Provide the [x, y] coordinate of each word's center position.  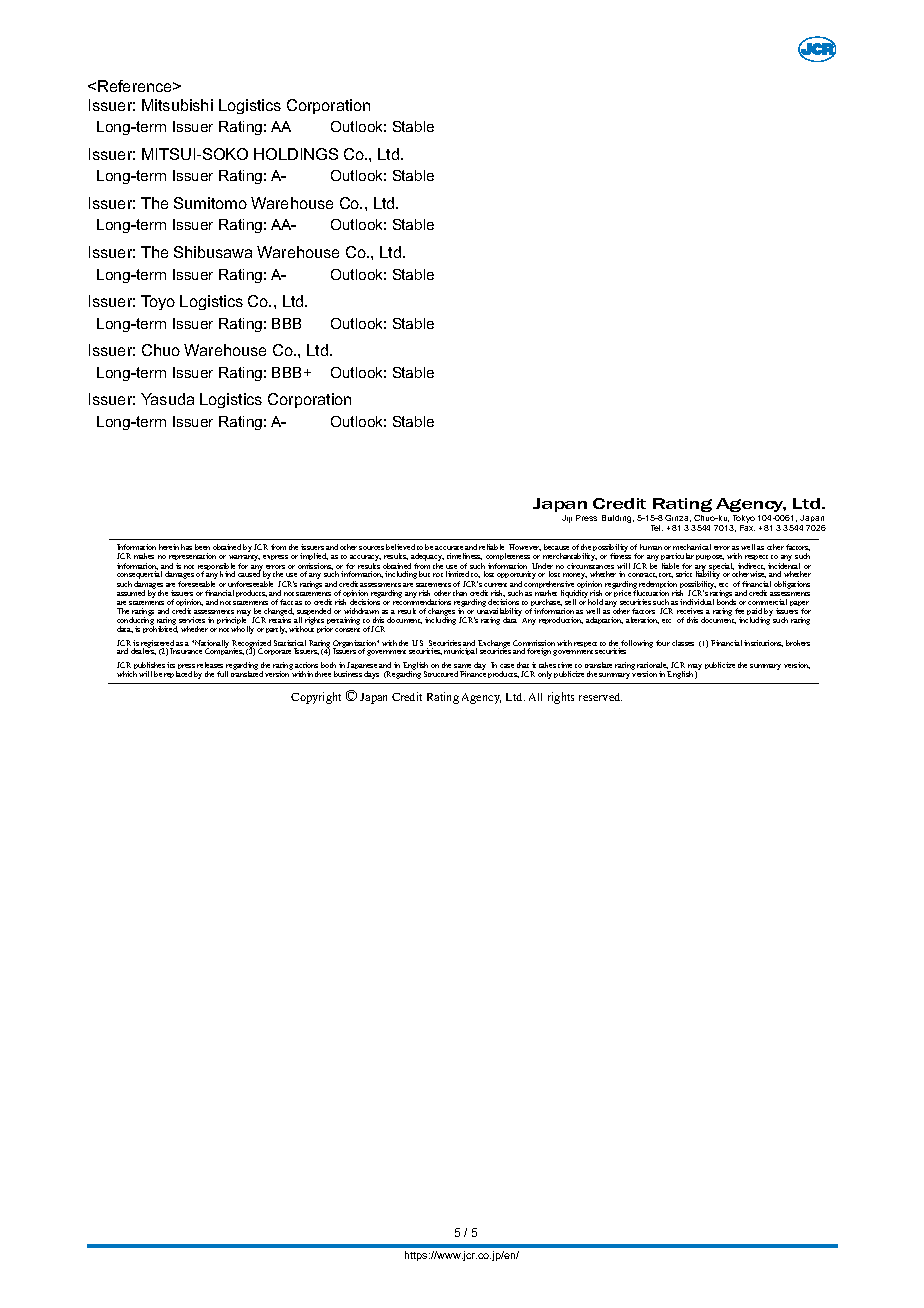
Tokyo [743, 520]
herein [169, 547]
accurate [449, 548]
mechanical [692, 547]
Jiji [567, 519]
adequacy [427, 558]
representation [192, 558]
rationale [652, 665]
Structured [441, 674]
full [222, 674]
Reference [136, 86]
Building [618, 519]
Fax [747, 528]
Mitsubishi [177, 105]
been [202, 547]
